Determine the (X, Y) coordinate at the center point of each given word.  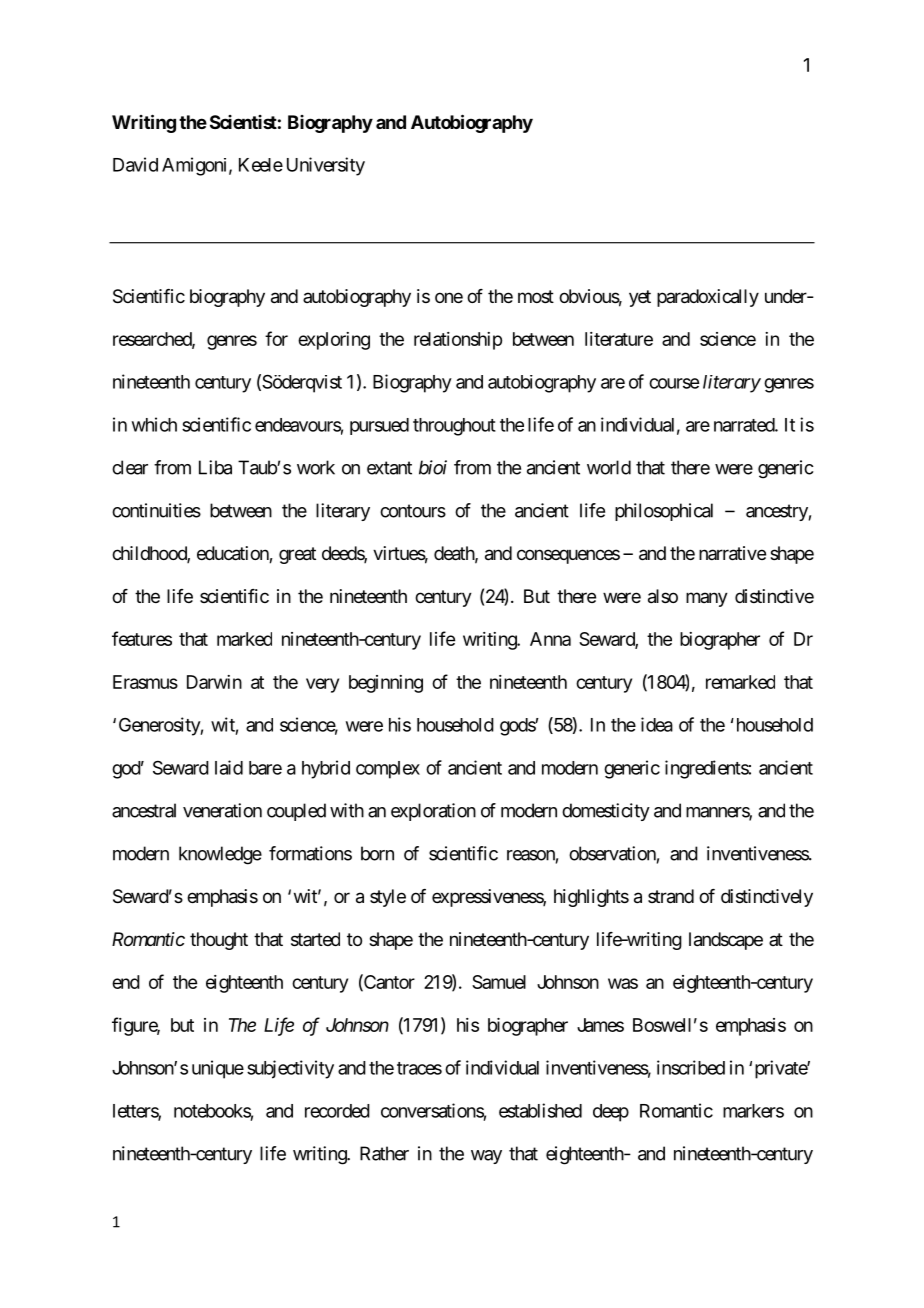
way (486, 1157)
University (326, 166)
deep (611, 1113)
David (135, 164)
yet (640, 298)
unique (218, 1069)
